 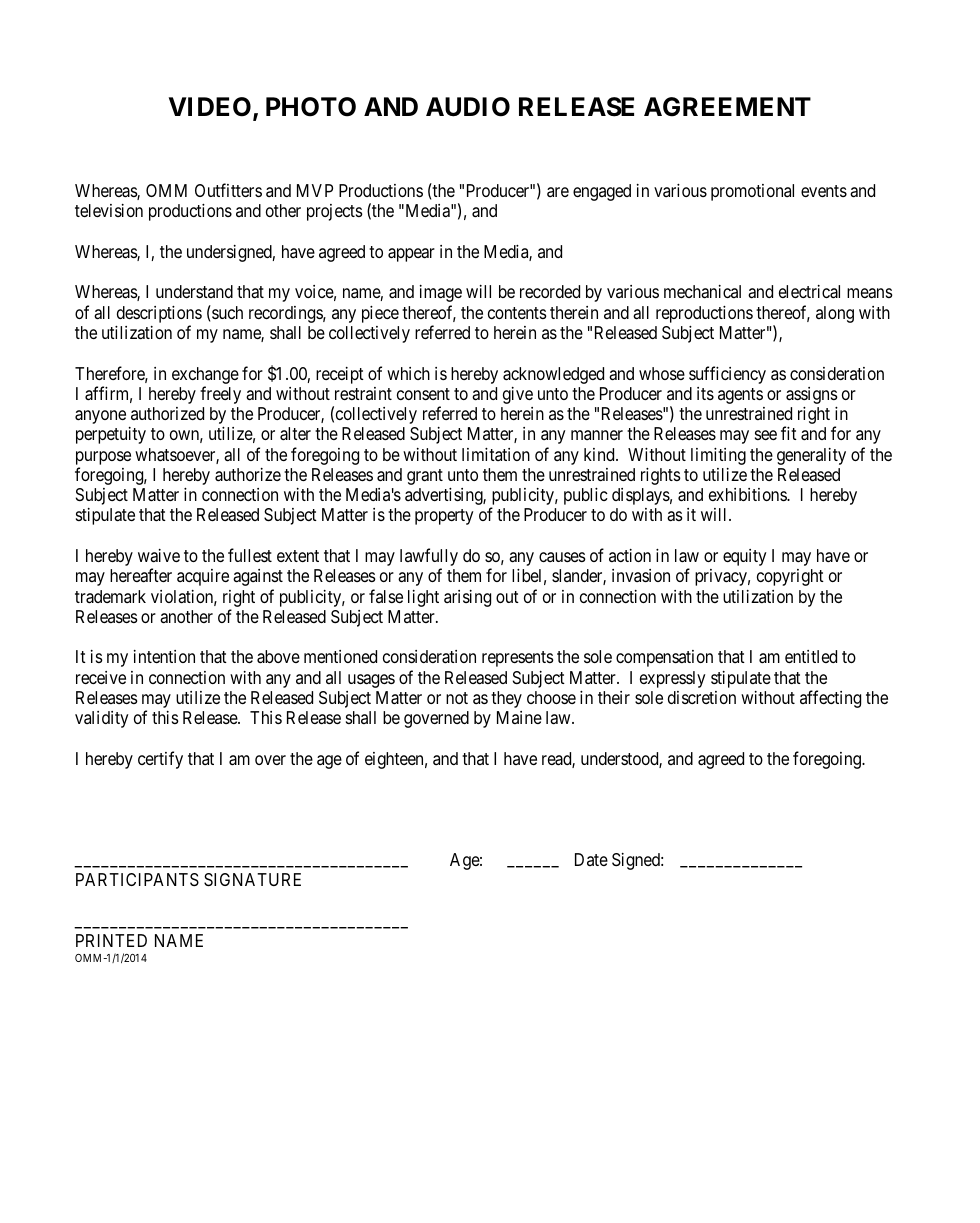 What do you see at coordinates (727, 107) in the page?
I see `AGREEMENT` at bounding box center [727, 107].
